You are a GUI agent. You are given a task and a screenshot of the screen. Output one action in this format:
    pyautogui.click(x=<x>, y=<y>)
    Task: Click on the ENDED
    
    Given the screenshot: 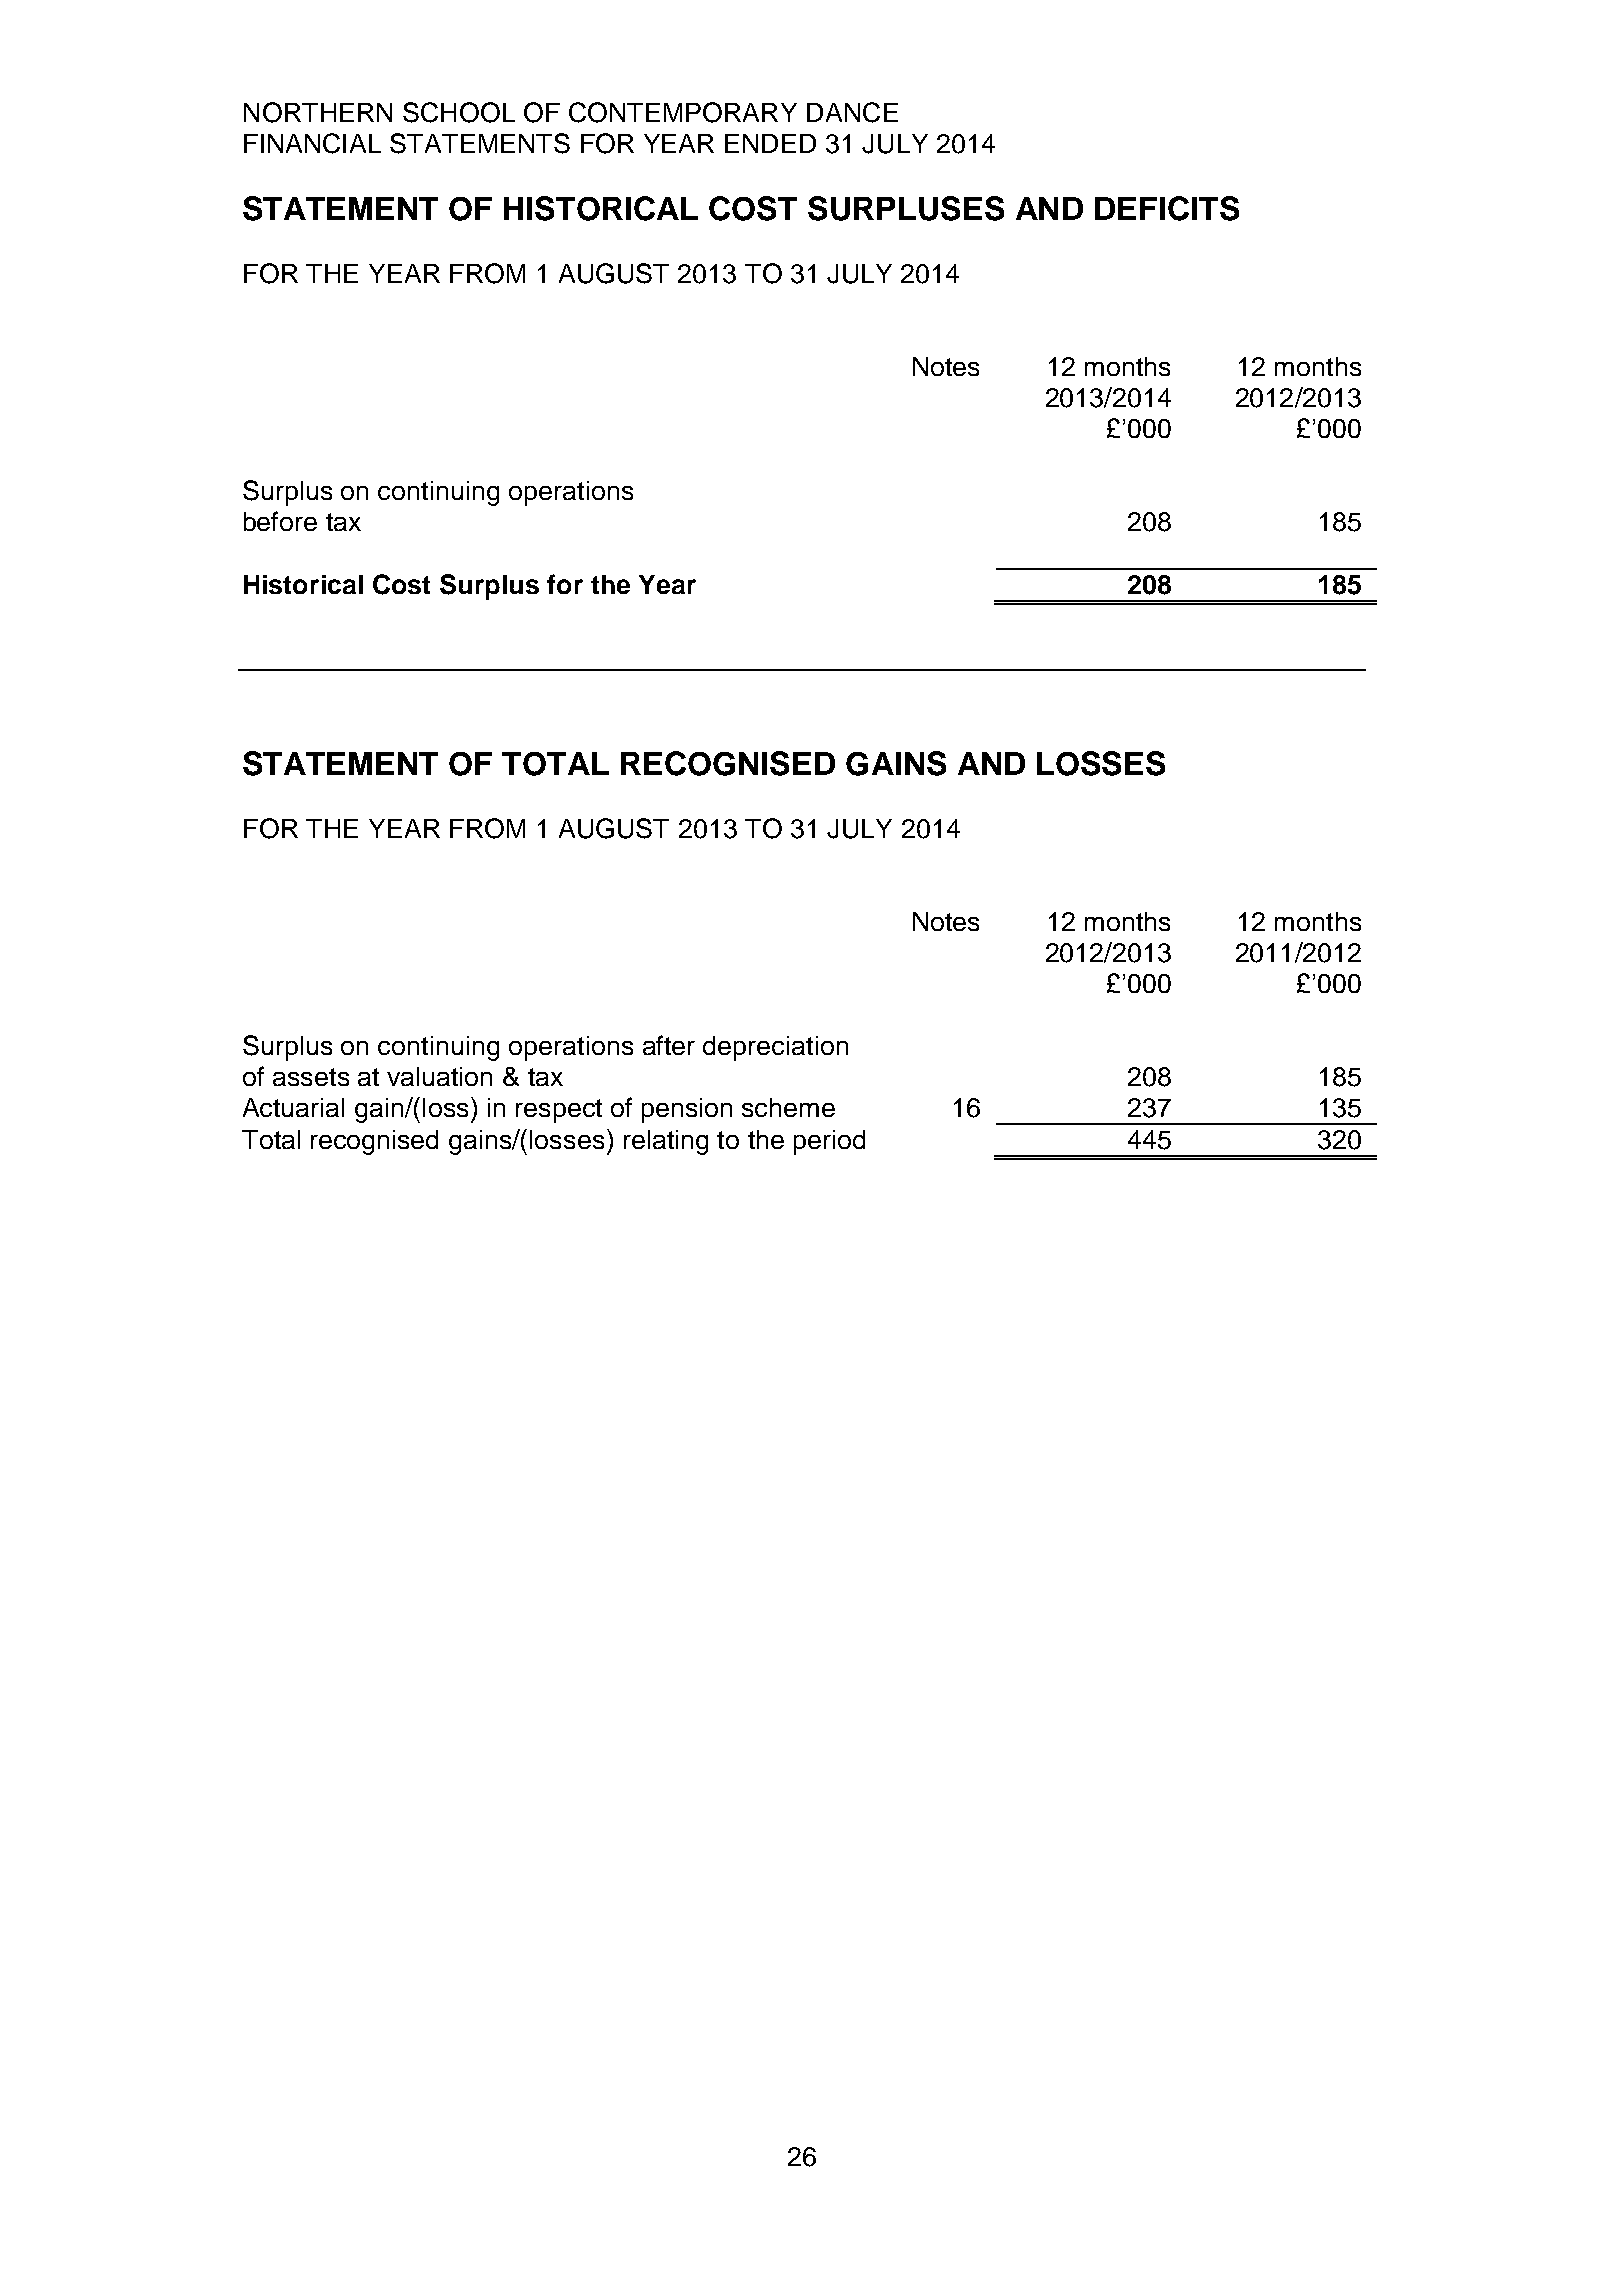 What is the action you would take?
    pyautogui.click(x=770, y=143)
